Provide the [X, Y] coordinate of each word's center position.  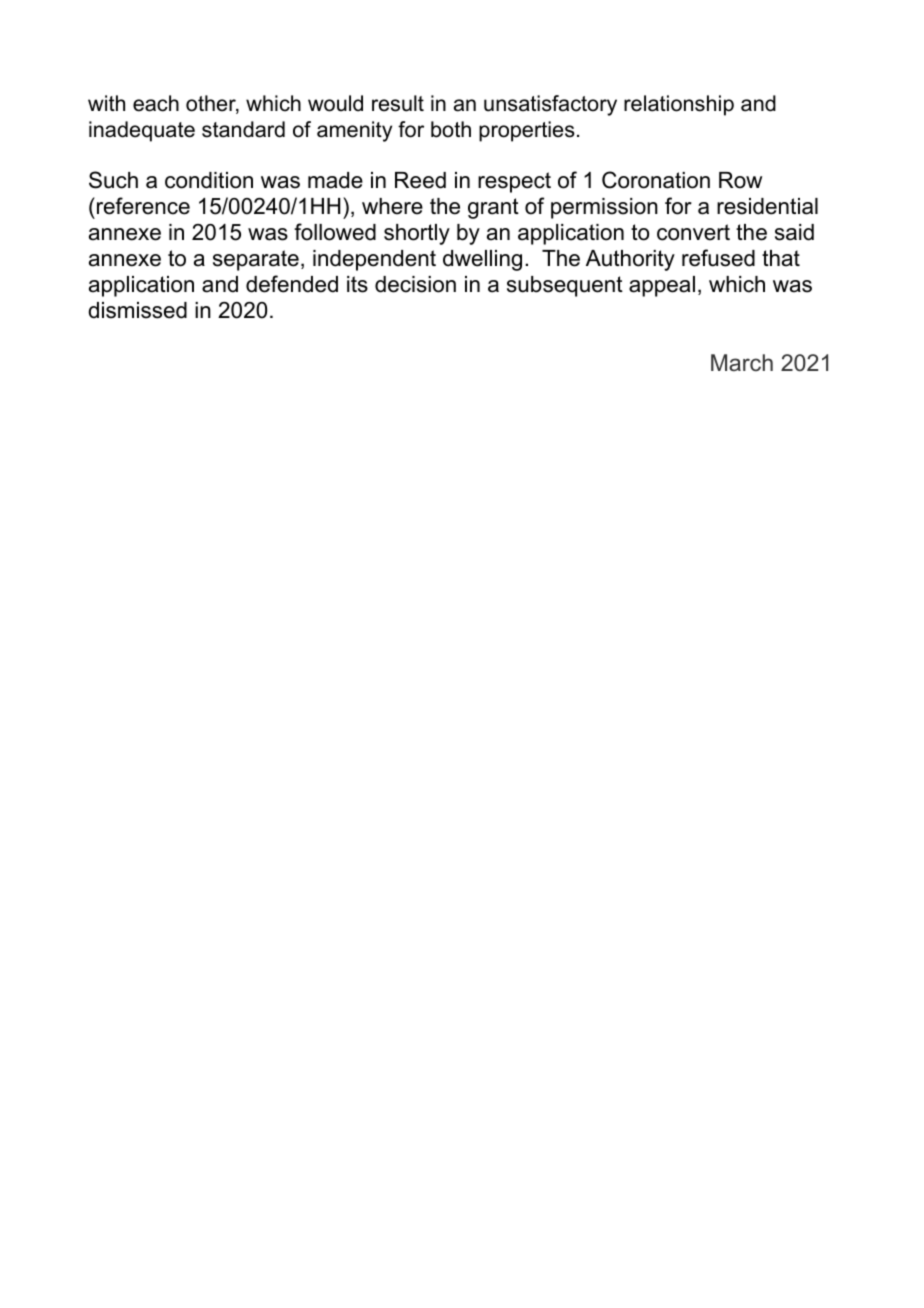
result [398, 103]
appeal [662, 286]
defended [292, 284]
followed [335, 232]
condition [209, 180]
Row [740, 180]
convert [693, 232]
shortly [417, 234]
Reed [420, 180]
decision [415, 284]
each [156, 103]
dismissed [137, 310]
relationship [679, 105]
